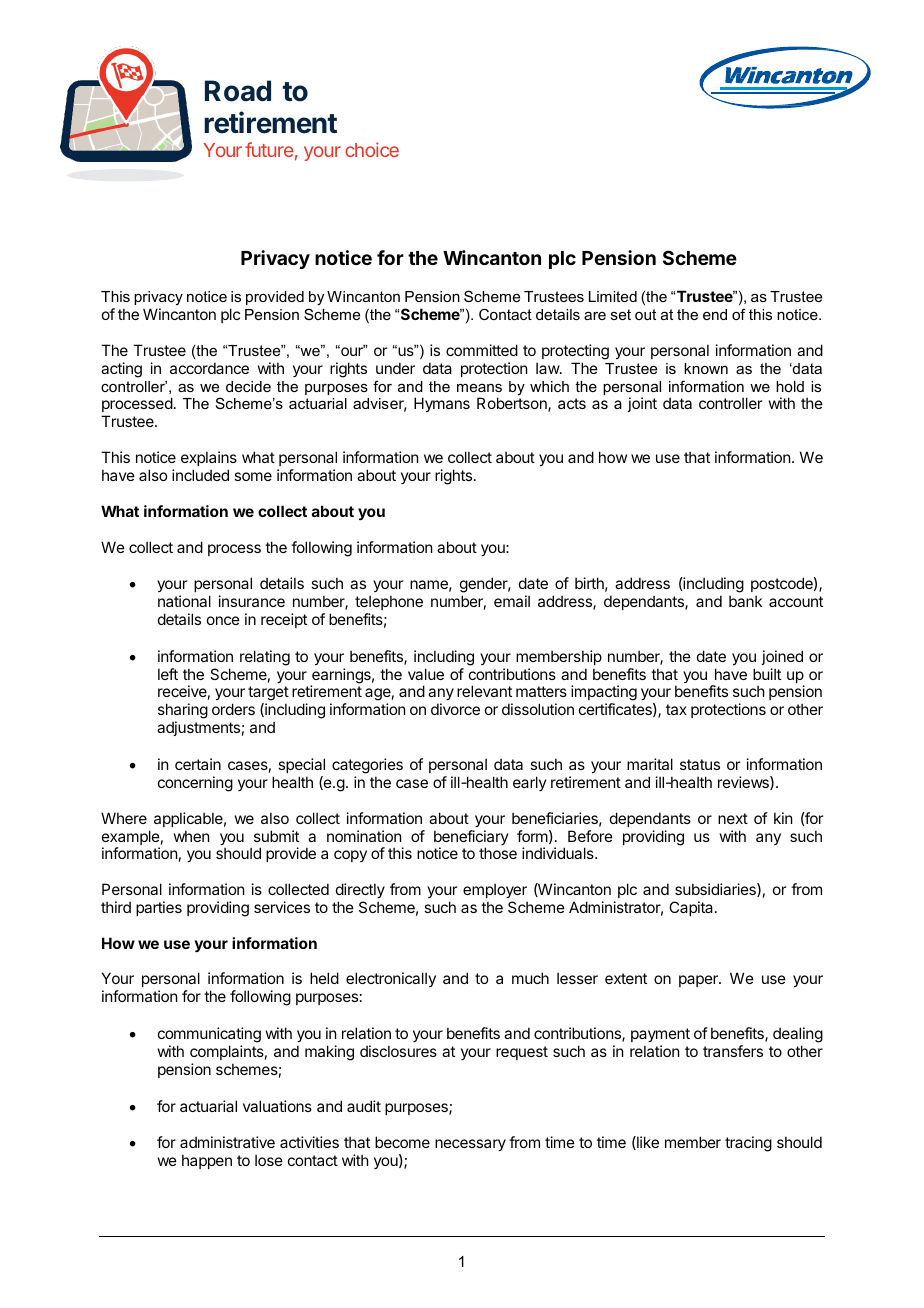 This image has width=924, height=1308. What do you see at coordinates (733, 818) in the image?
I see `next` at bounding box center [733, 818].
